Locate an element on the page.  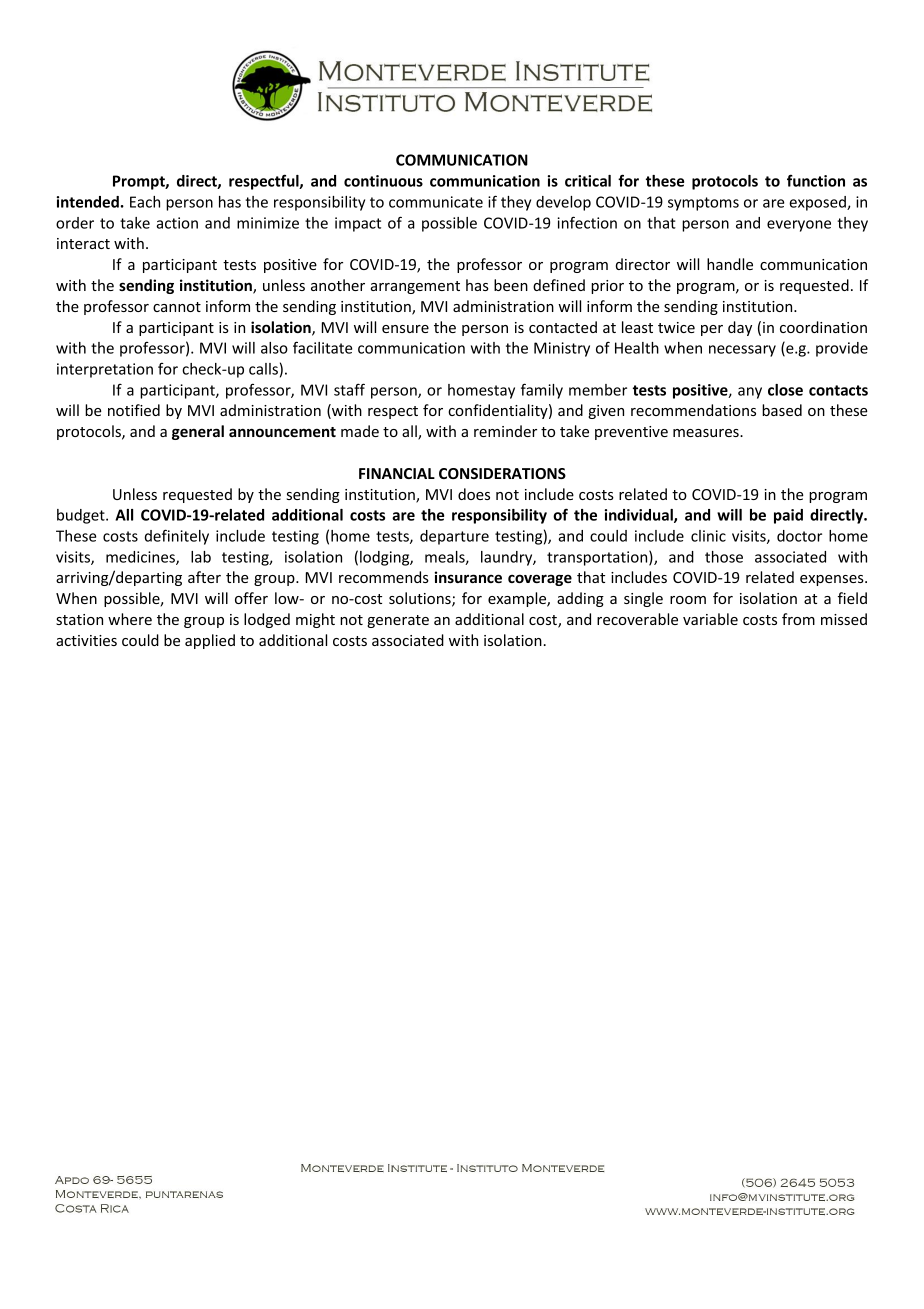
based is located at coordinates (782, 410).
